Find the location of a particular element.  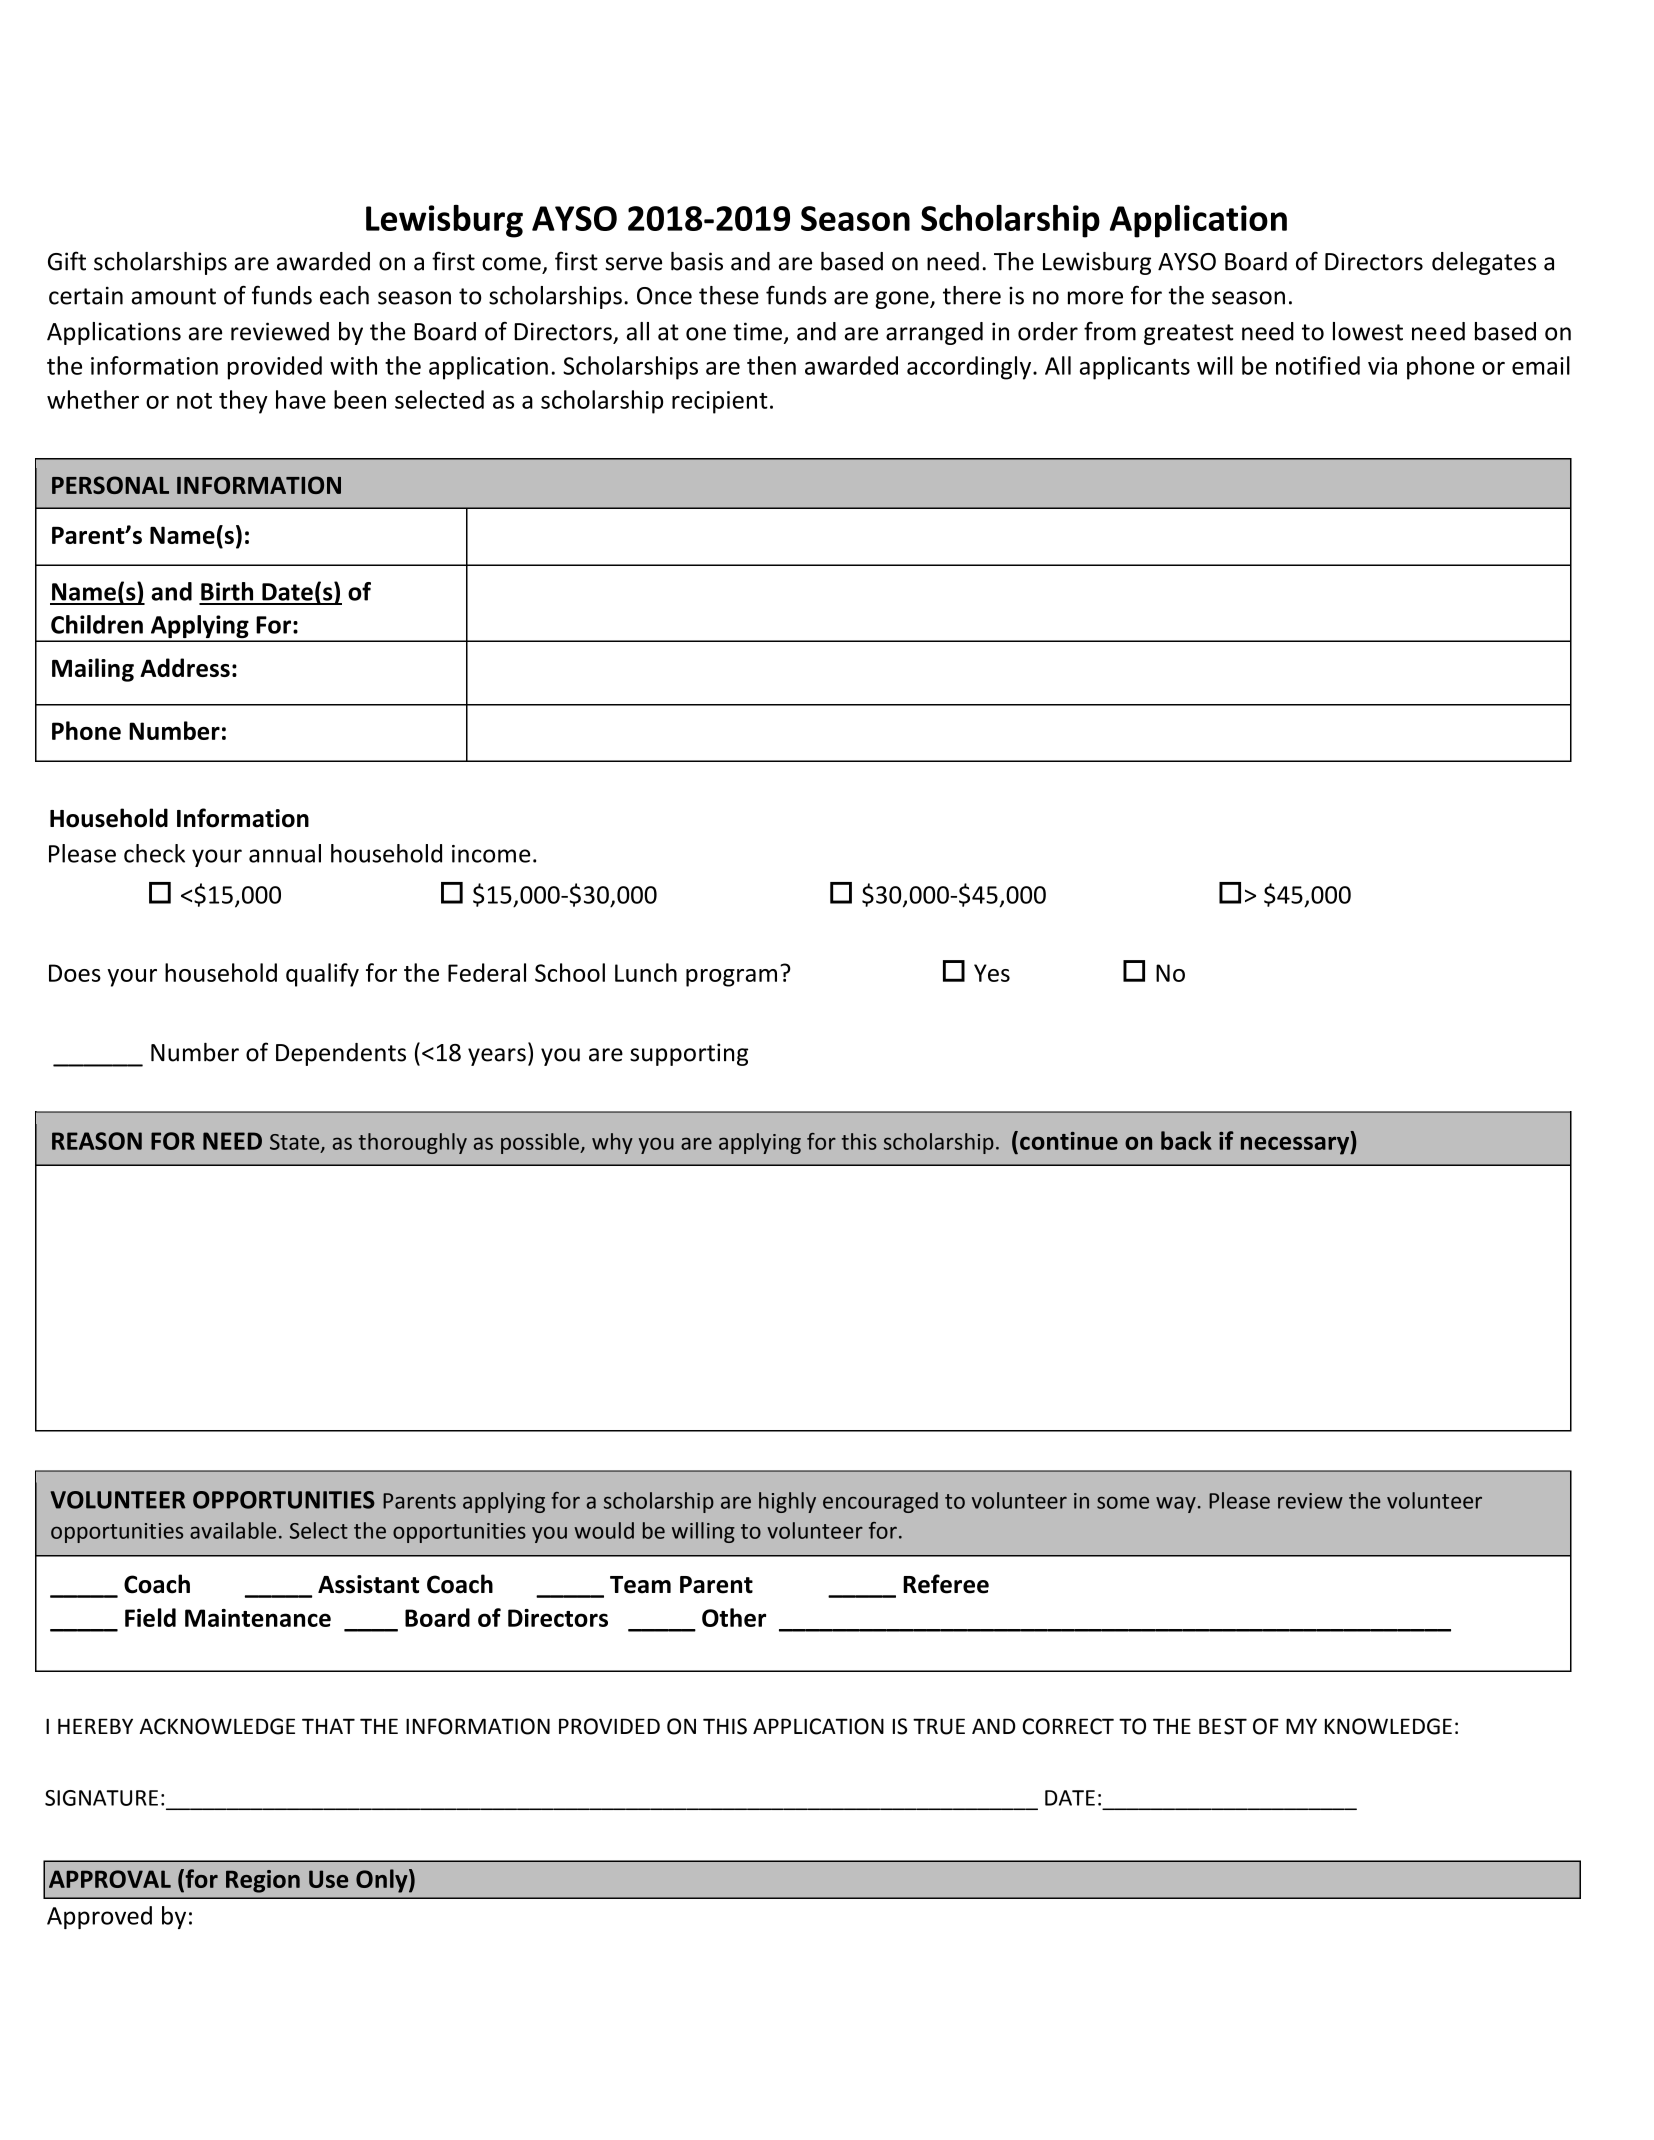

Region is located at coordinates (263, 1881).
